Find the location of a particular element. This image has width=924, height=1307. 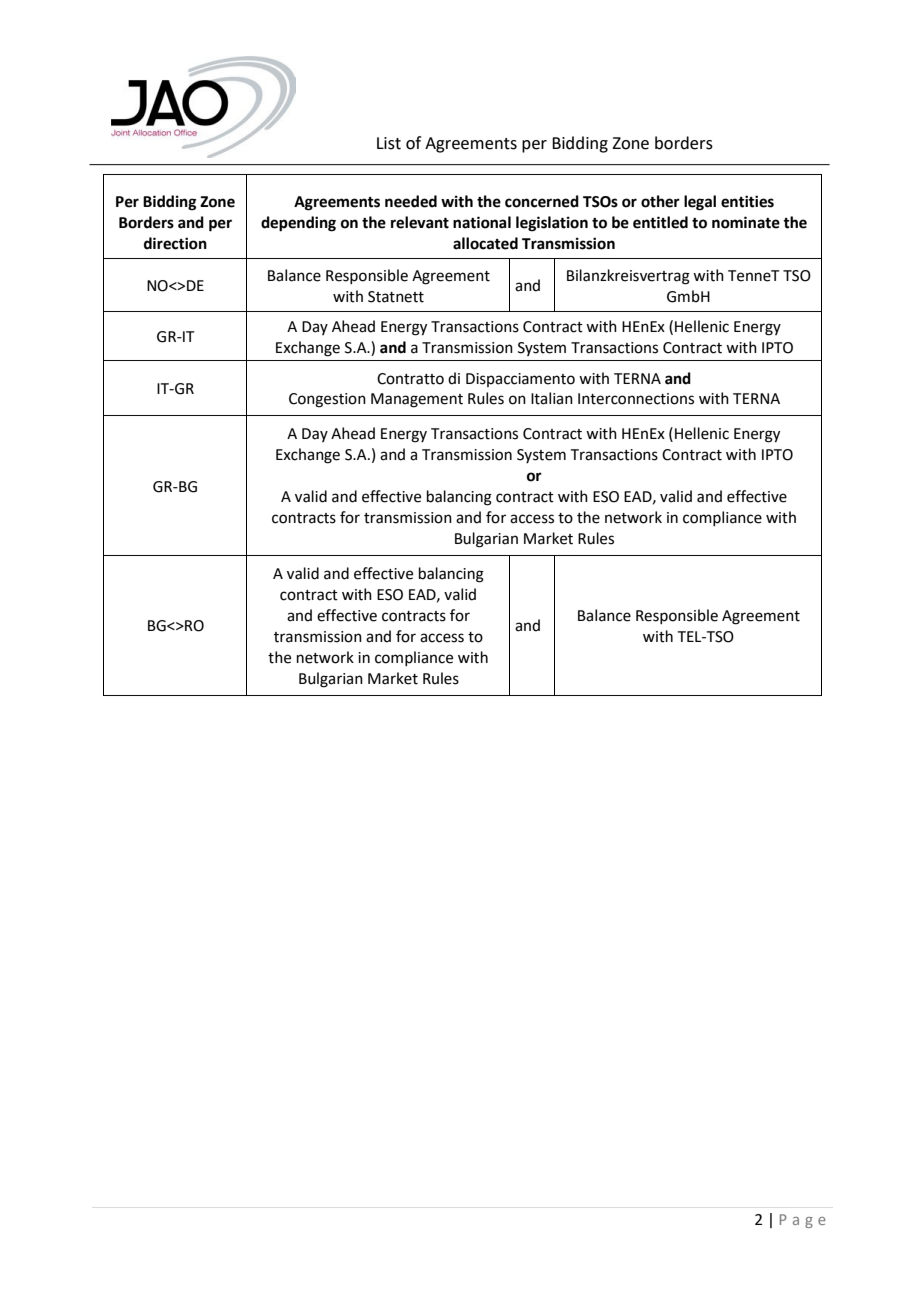

national is located at coordinates (482, 222).
